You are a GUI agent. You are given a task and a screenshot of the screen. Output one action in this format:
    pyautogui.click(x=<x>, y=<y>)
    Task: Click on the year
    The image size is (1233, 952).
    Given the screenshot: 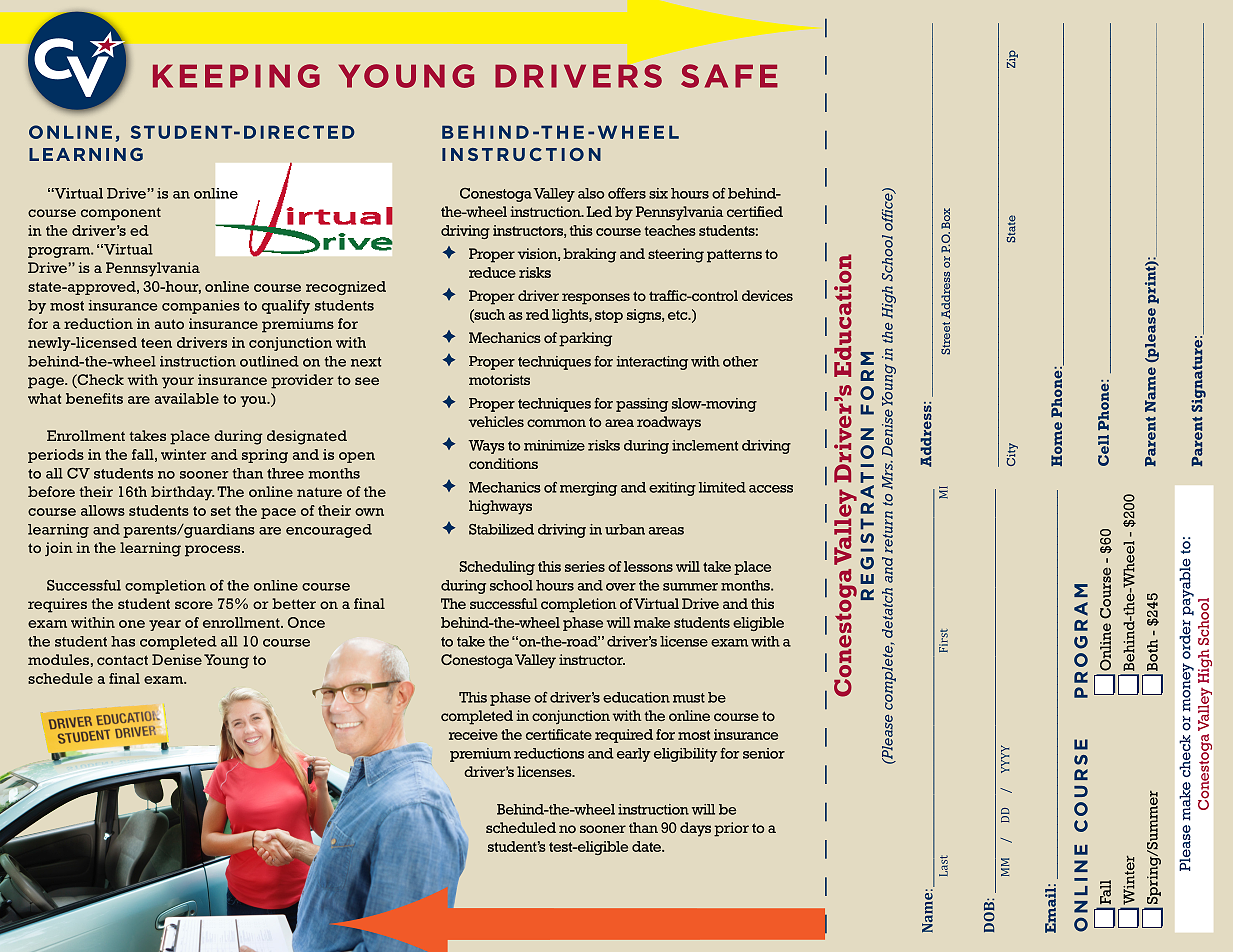 What is the action you would take?
    pyautogui.click(x=165, y=625)
